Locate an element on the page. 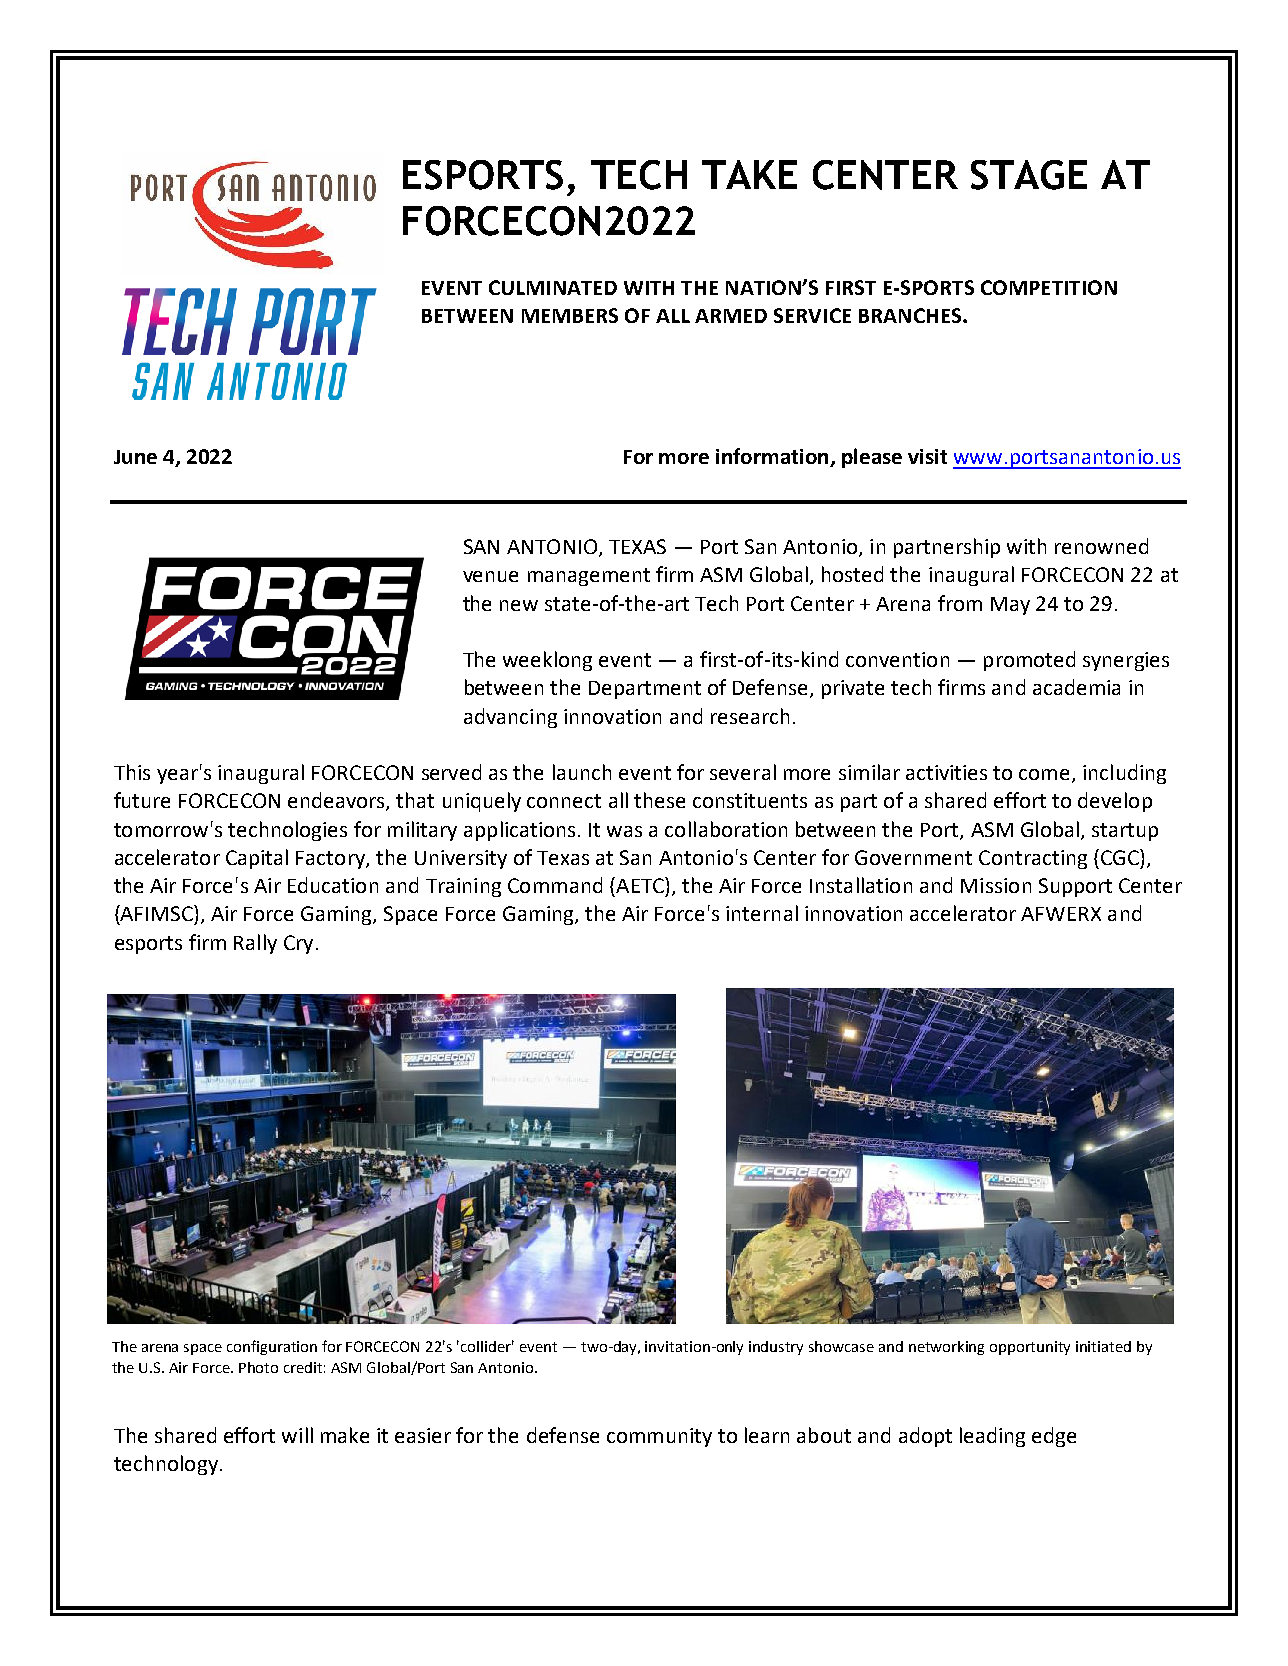 Image resolution: width=1288 pixels, height=1666 pixels. Photo is located at coordinates (258, 1367).
